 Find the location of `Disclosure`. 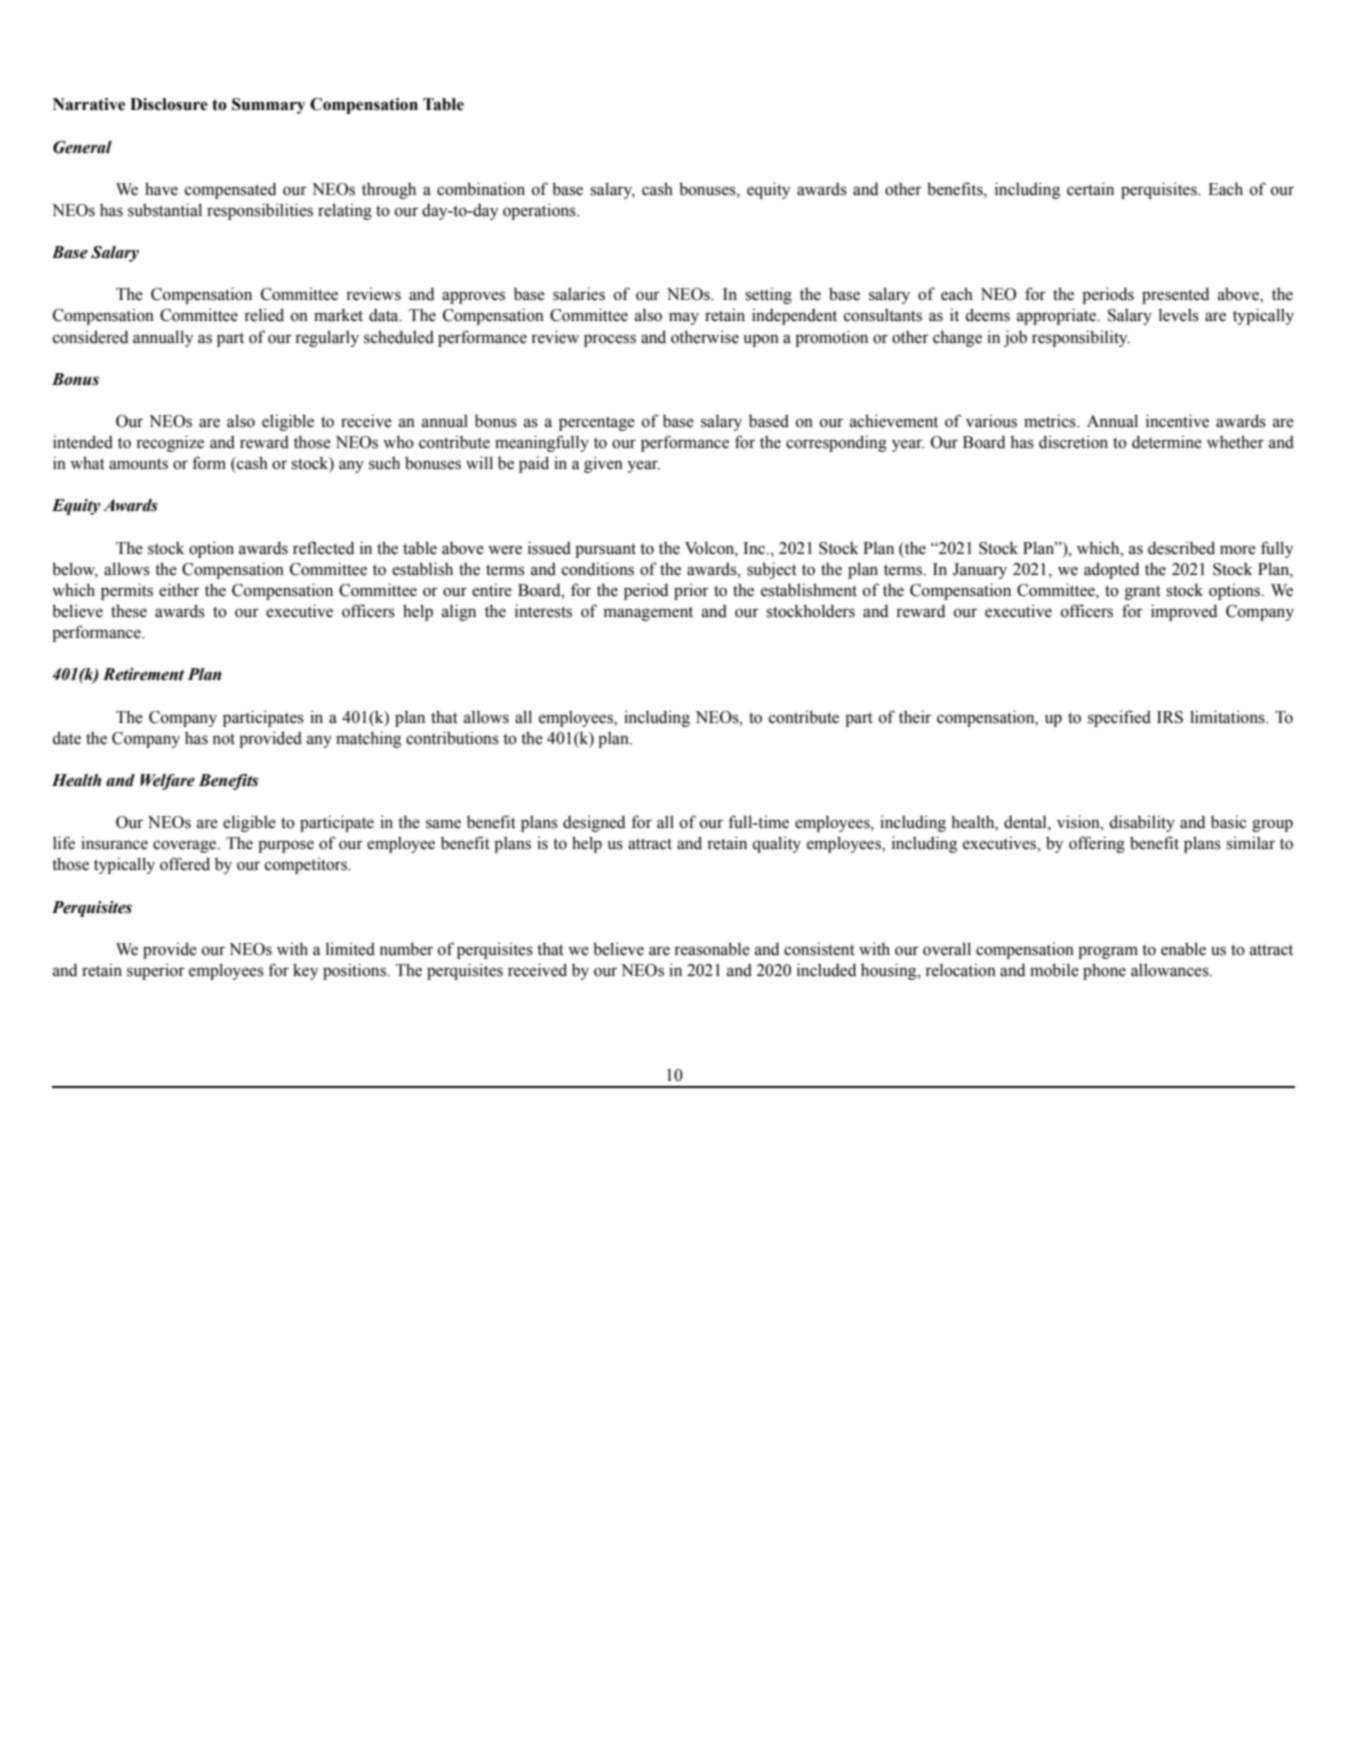

Disclosure is located at coordinates (169, 104).
